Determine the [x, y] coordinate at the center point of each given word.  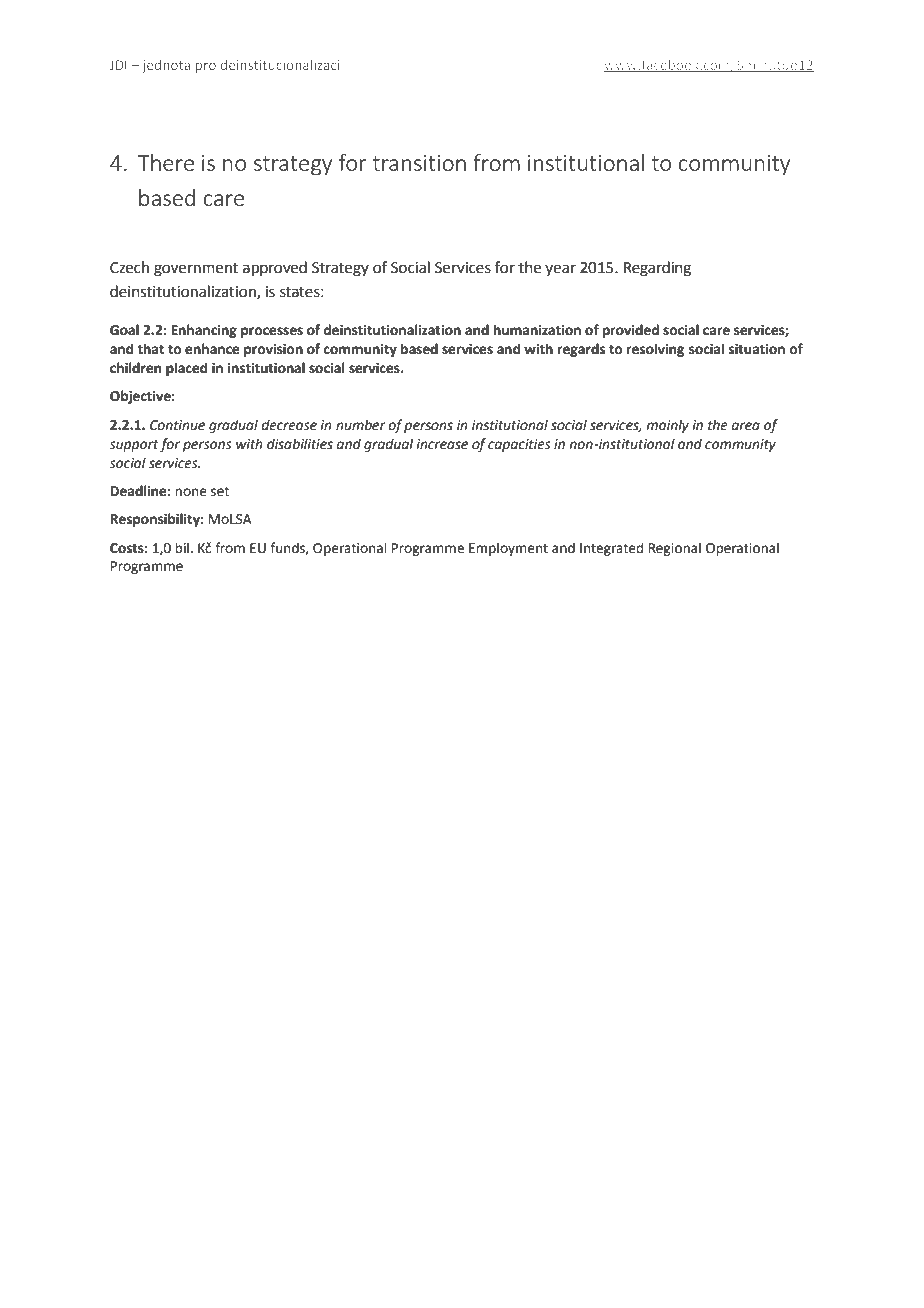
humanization [537, 330]
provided [631, 331]
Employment [508, 549]
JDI [118, 65]
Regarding [657, 269]
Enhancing [204, 331]
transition [419, 163]
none [191, 492]
